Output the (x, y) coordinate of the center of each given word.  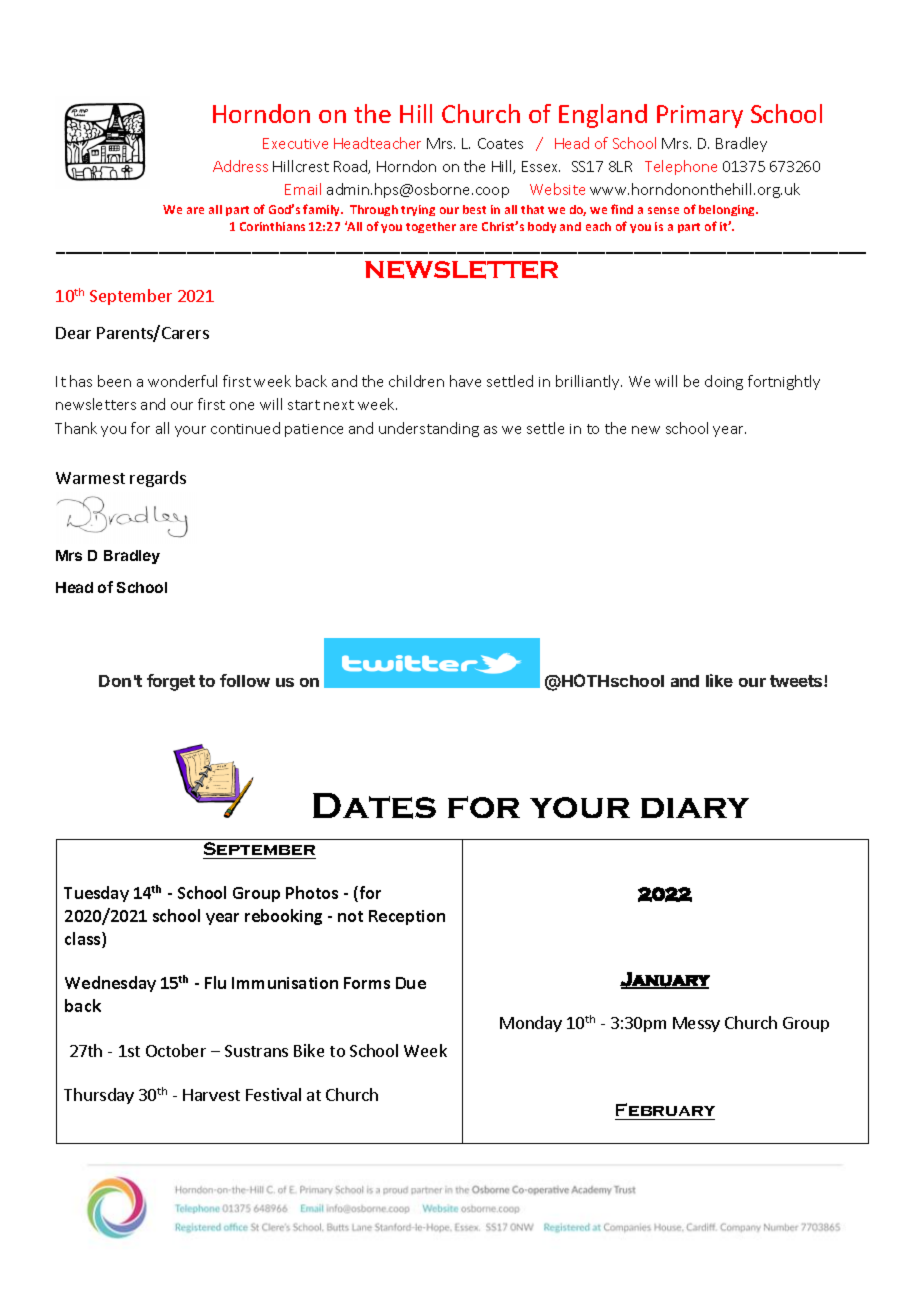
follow (245, 680)
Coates (500, 143)
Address (240, 166)
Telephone (681, 167)
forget (171, 682)
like (719, 680)
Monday (531, 1024)
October (176, 1050)
